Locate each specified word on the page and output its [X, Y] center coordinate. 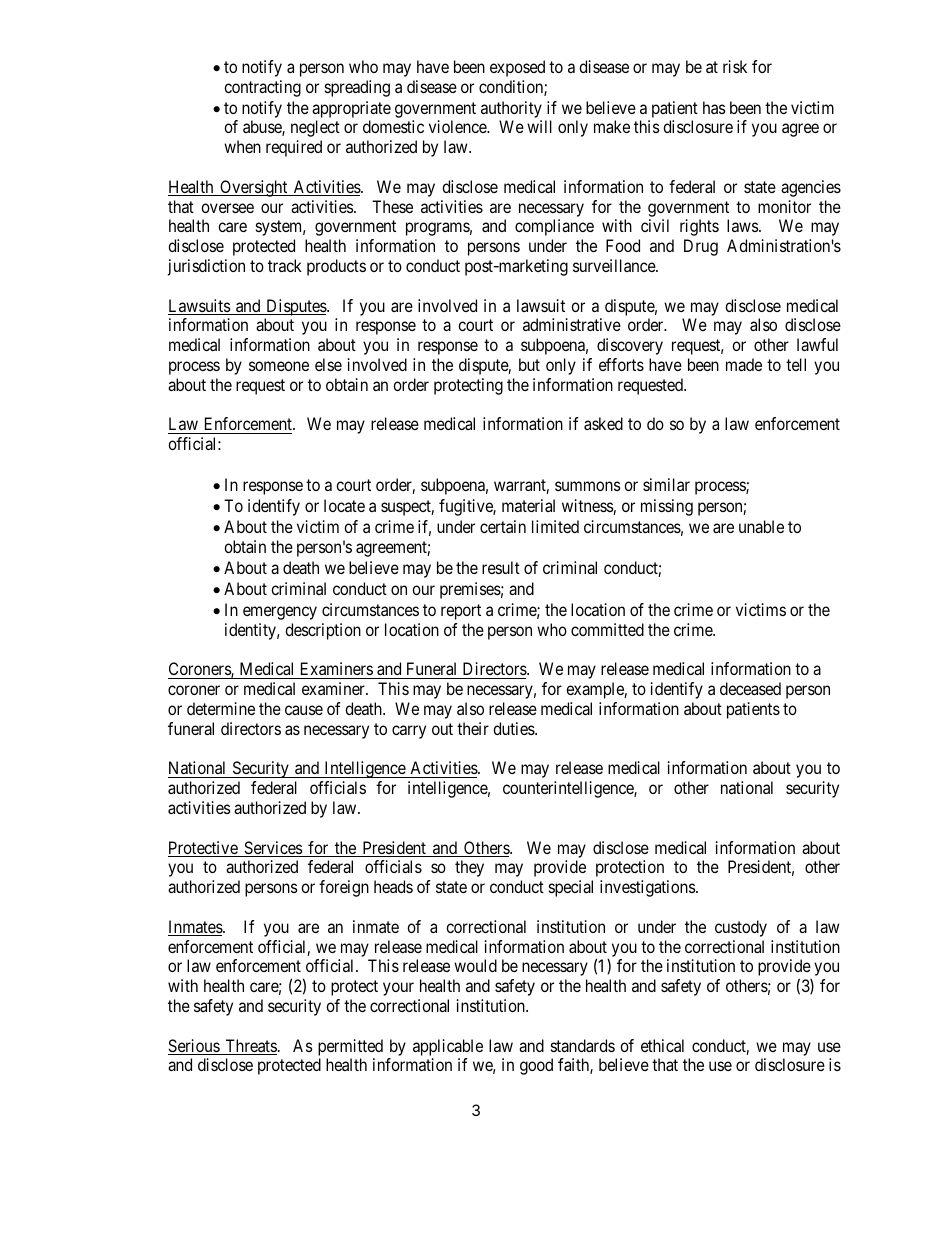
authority [511, 109]
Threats [250, 1047]
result [501, 567]
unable [761, 526]
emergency [280, 613]
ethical [662, 1045]
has [714, 107]
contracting [262, 88]
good [536, 1066]
